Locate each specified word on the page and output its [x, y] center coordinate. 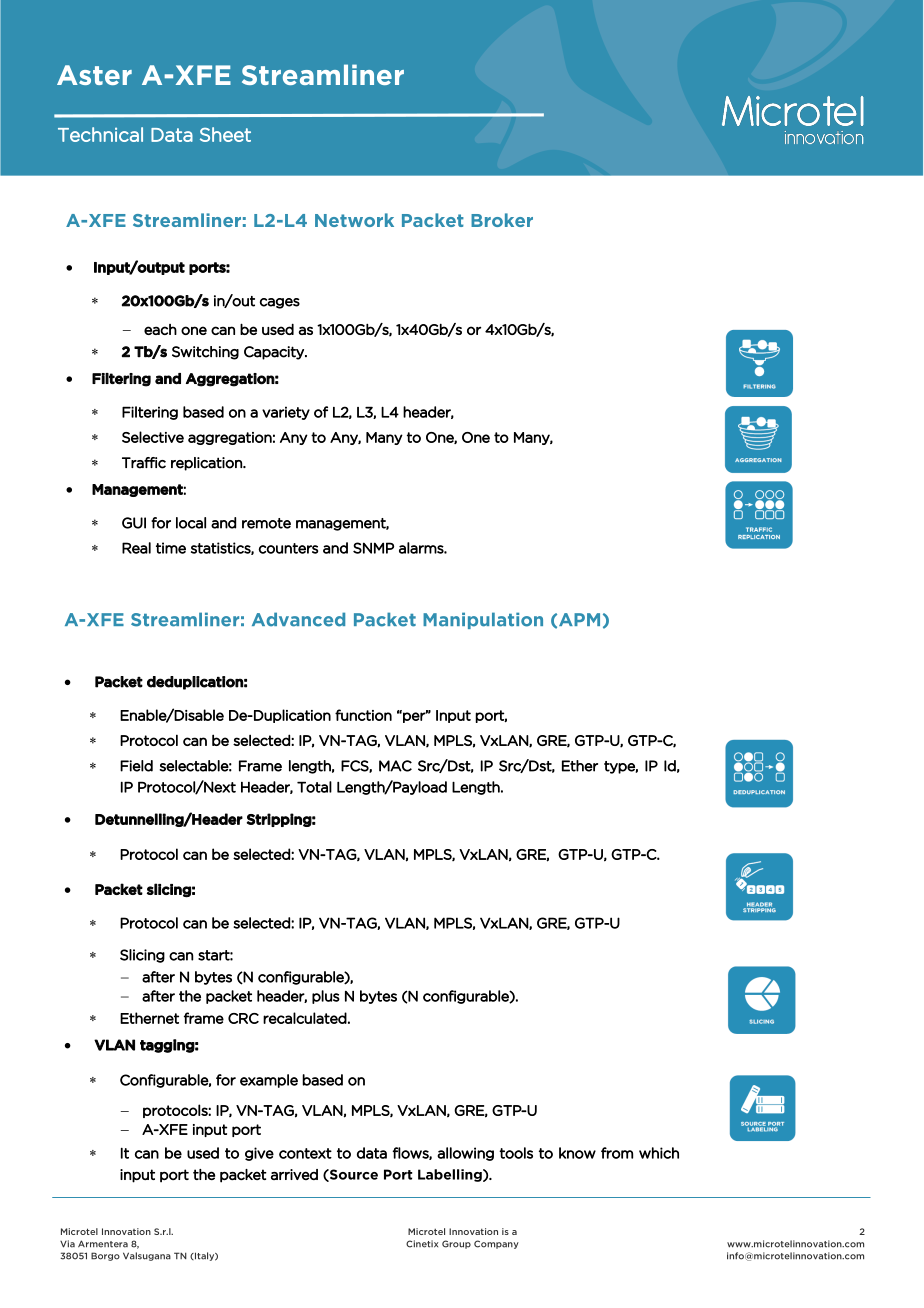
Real [136, 548]
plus [326, 997]
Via [67, 1244]
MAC [395, 766]
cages [280, 303]
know [577, 1153]
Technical [100, 134]
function [363, 715]
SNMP [373, 548]
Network [354, 220]
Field [136, 766]
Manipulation [483, 620]
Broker [502, 220]
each [160, 329]
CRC [243, 1018]
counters [288, 548]
